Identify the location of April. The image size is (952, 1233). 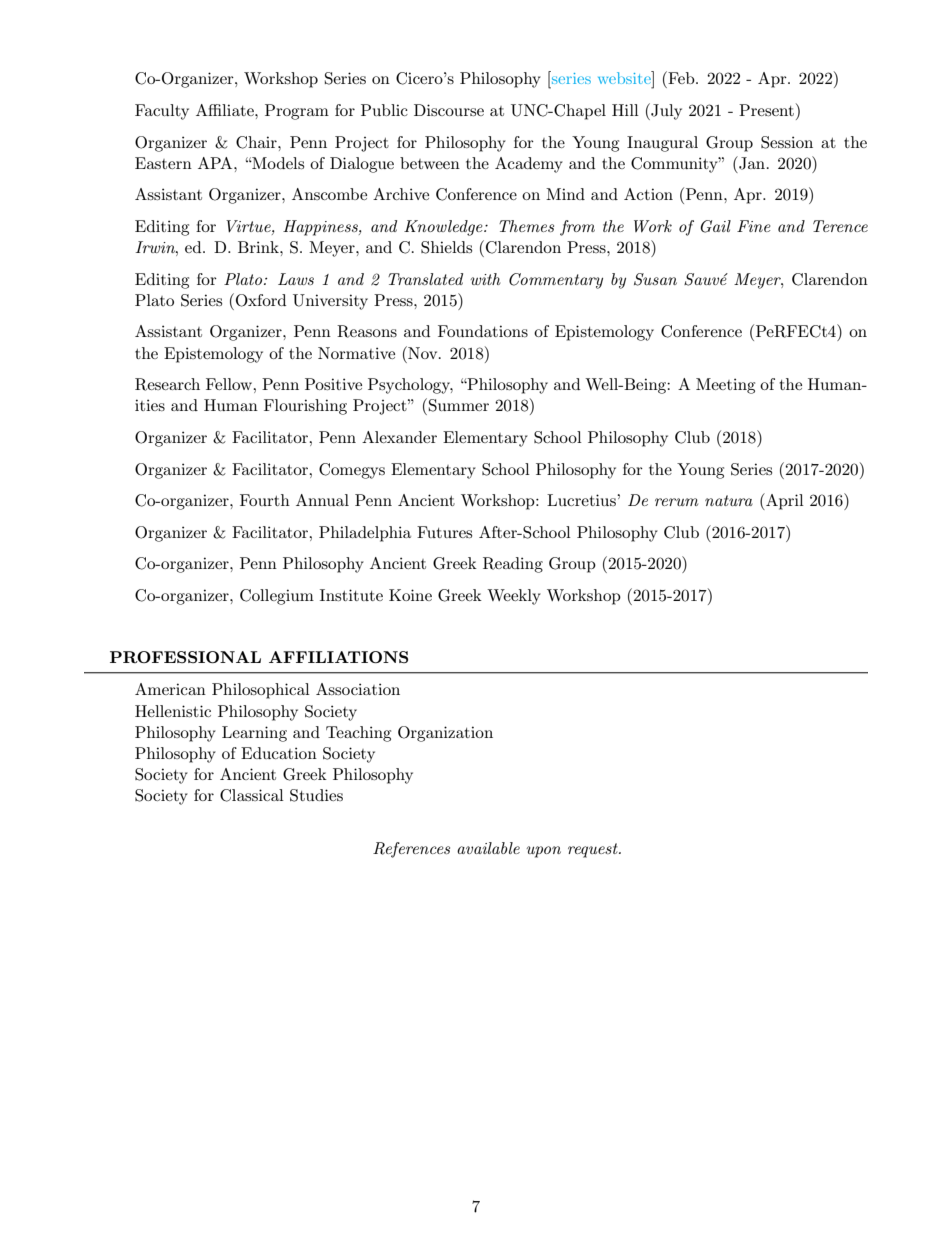
(784, 501).
